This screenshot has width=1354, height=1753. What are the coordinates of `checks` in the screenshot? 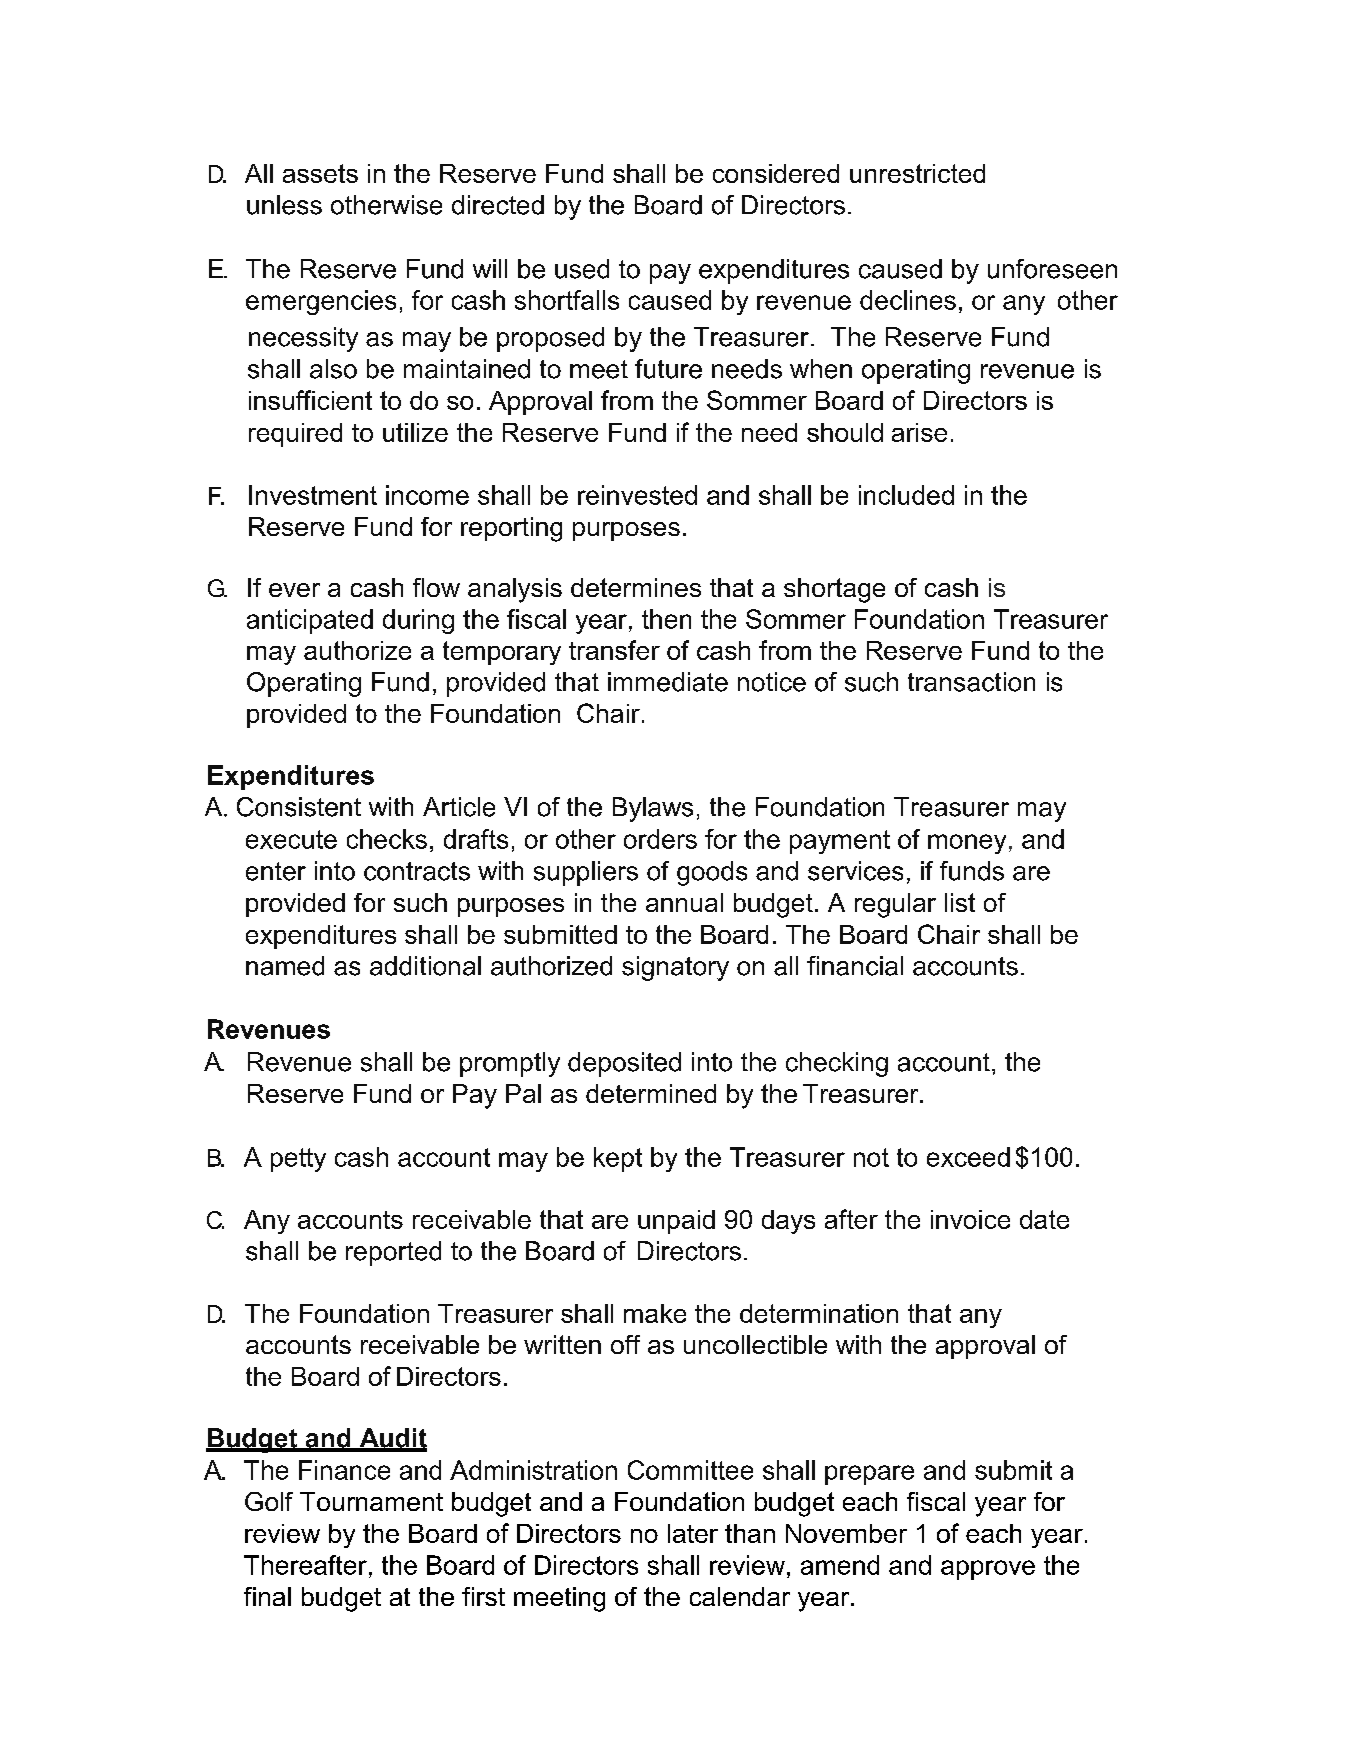 It's located at (387, 839).
